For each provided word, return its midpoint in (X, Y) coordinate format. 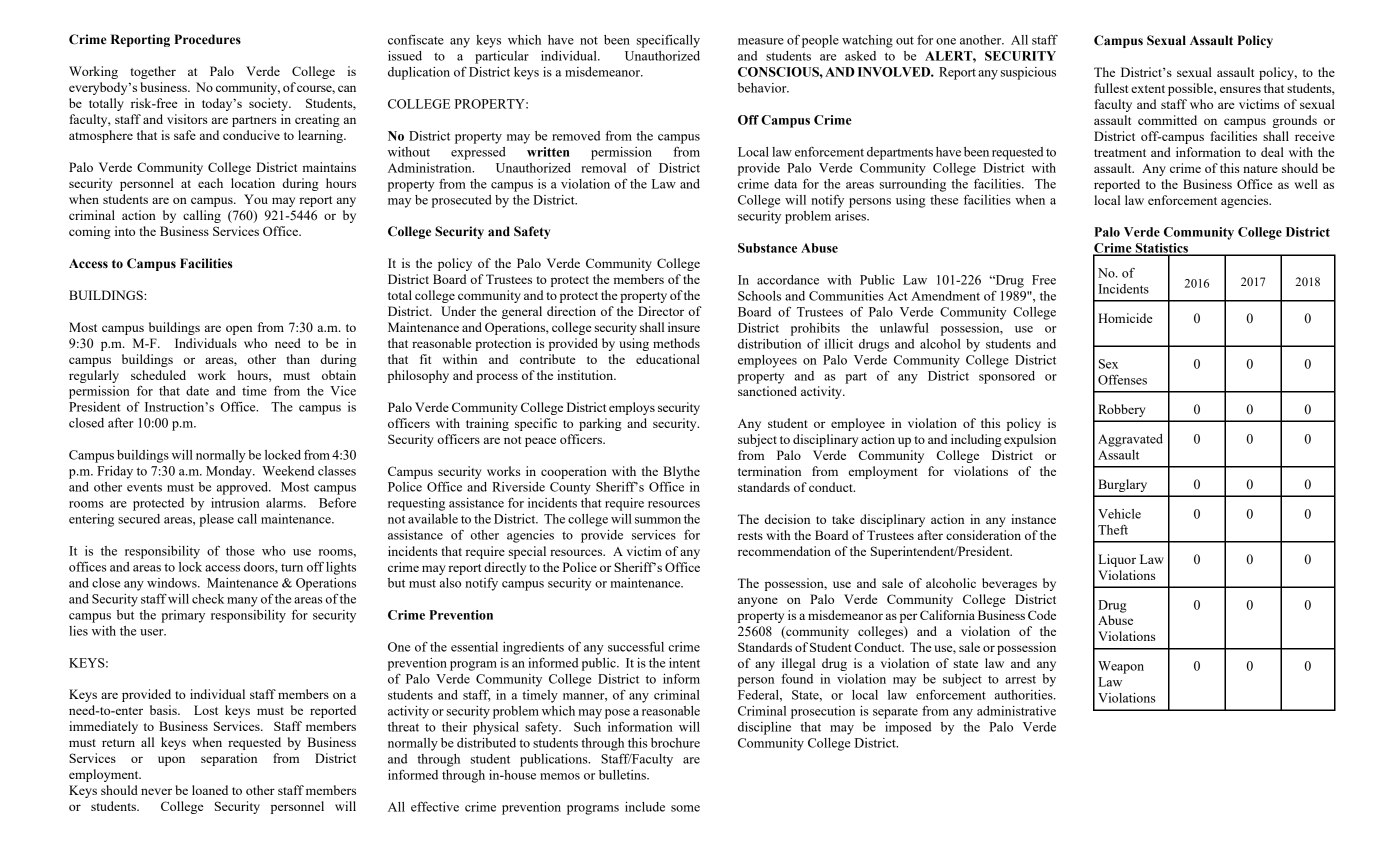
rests (750, 536)
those (240, 551)
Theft (1113, 530)
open (239, 330)
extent (1148, 89)
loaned (210, 790)
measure (761, 41)
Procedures (207, 39)
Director (661, 311)
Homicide (1125, 318)
